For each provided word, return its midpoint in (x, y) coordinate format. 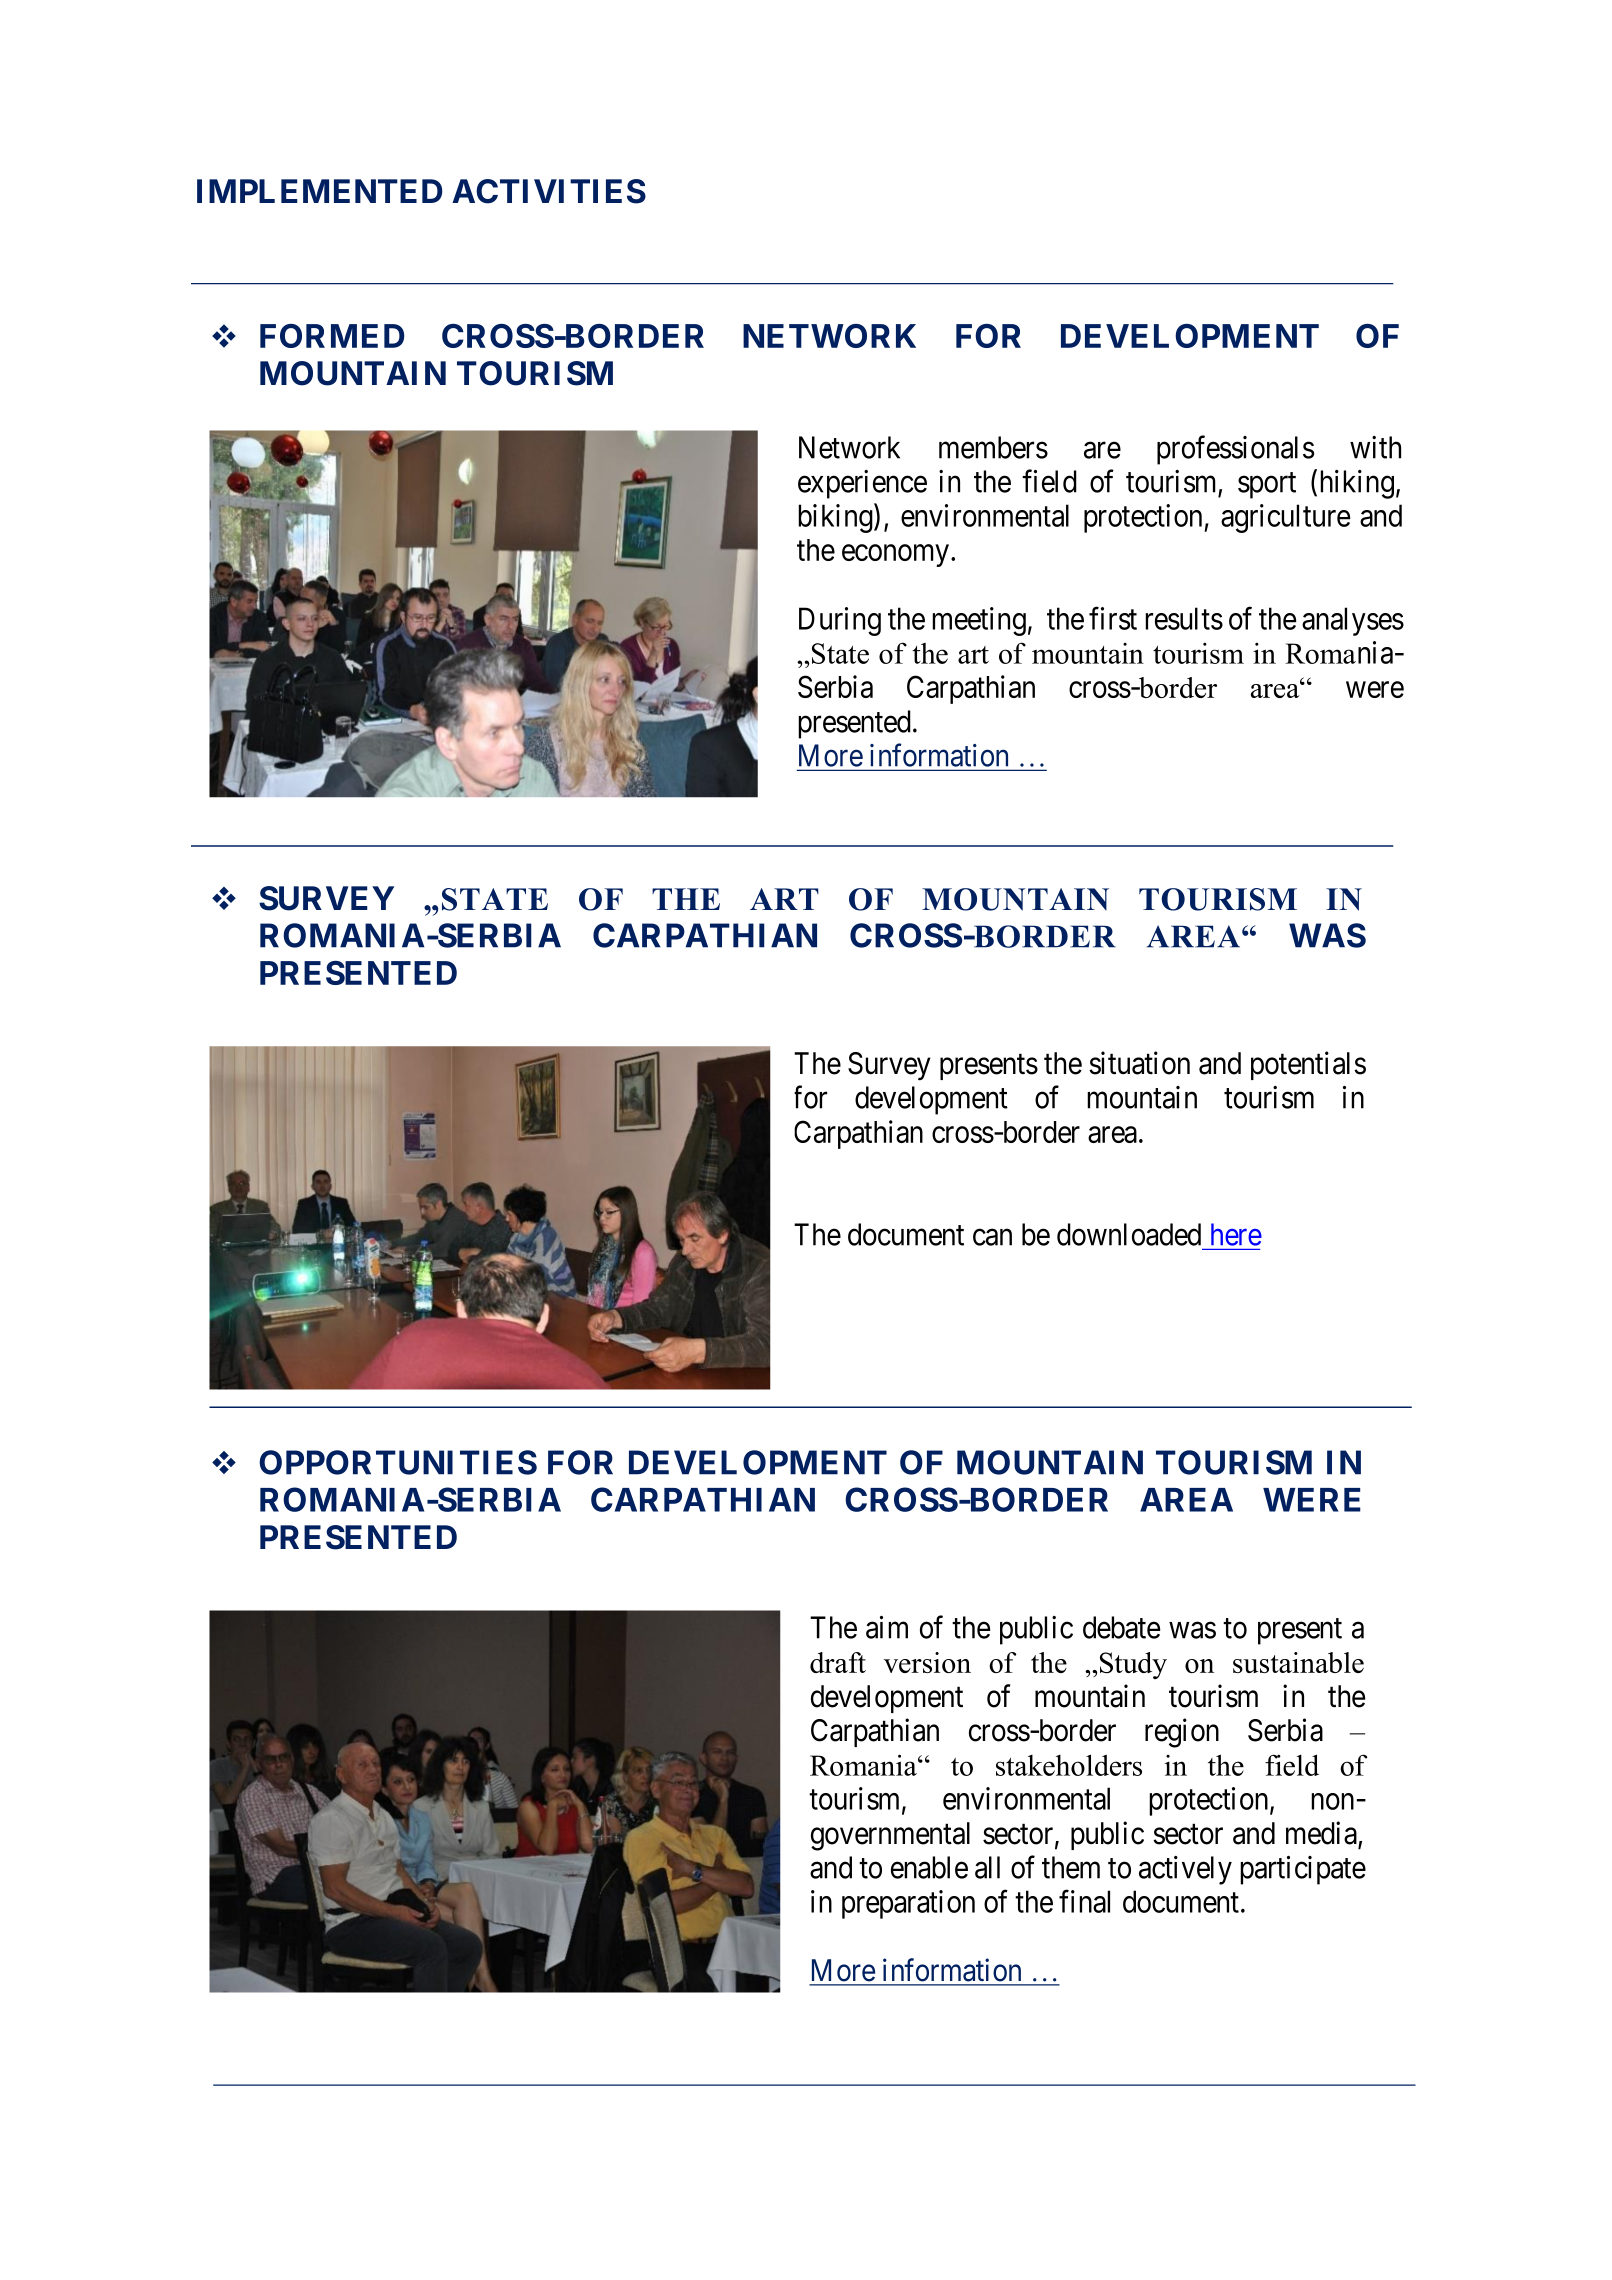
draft (838, 1662)
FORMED (332, 336)
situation (1139, 1063)
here (1236, 1234)
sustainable (1298, 1662)
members (993, 447)
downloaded (1129, 1234)
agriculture (1285, 518)
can (992, 1237)
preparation (908, 1904)
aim (887, 1627)
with (1375, 447)
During (840, 621)
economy (897, 556)
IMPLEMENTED (319, 191)
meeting (979, 621)
